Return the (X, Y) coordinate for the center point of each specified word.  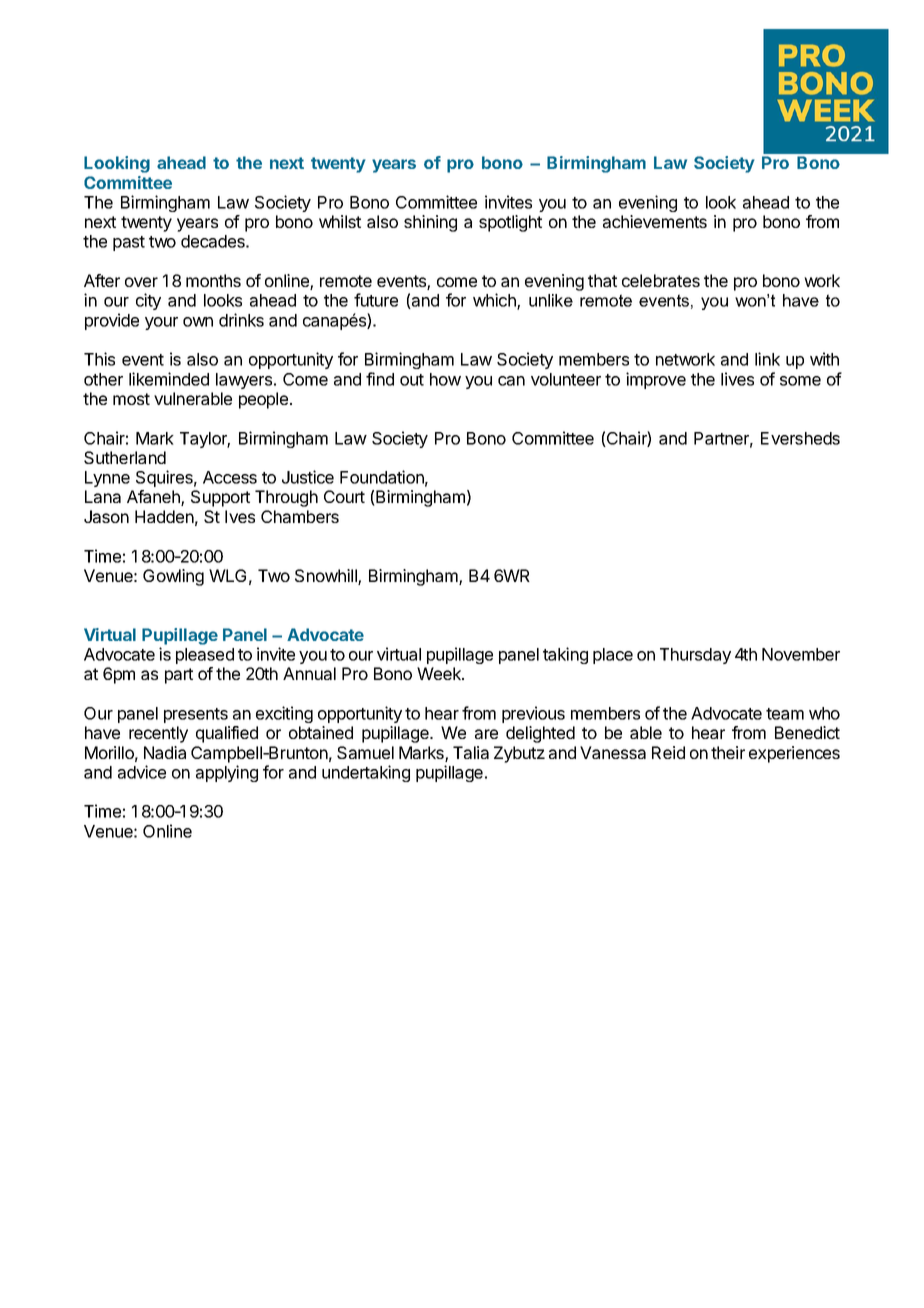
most (131, 399)
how (445, 379)
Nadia (165, 752)
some (800, 381)
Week (440, 673)
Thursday (695, 656)
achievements (655, 221)
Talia (471, 752)
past (129, 243)
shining (430, 223)
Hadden (164, 516)
